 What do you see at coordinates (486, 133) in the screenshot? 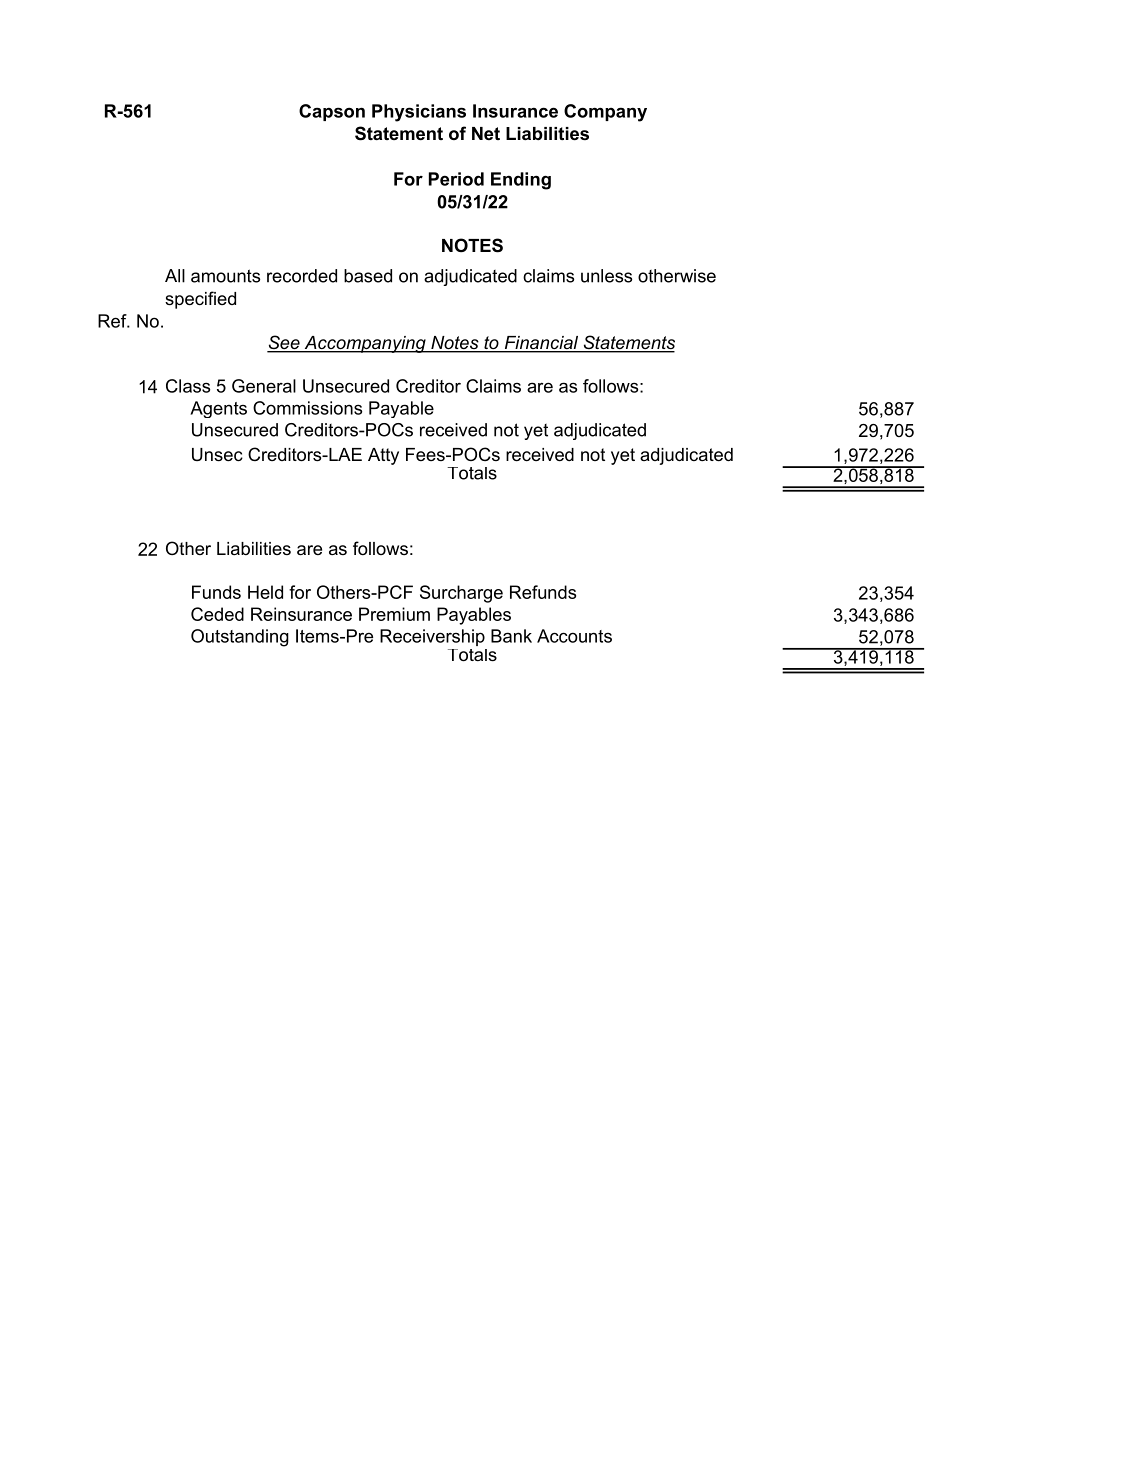
I see `Net` at bounding box center [486, 133].
